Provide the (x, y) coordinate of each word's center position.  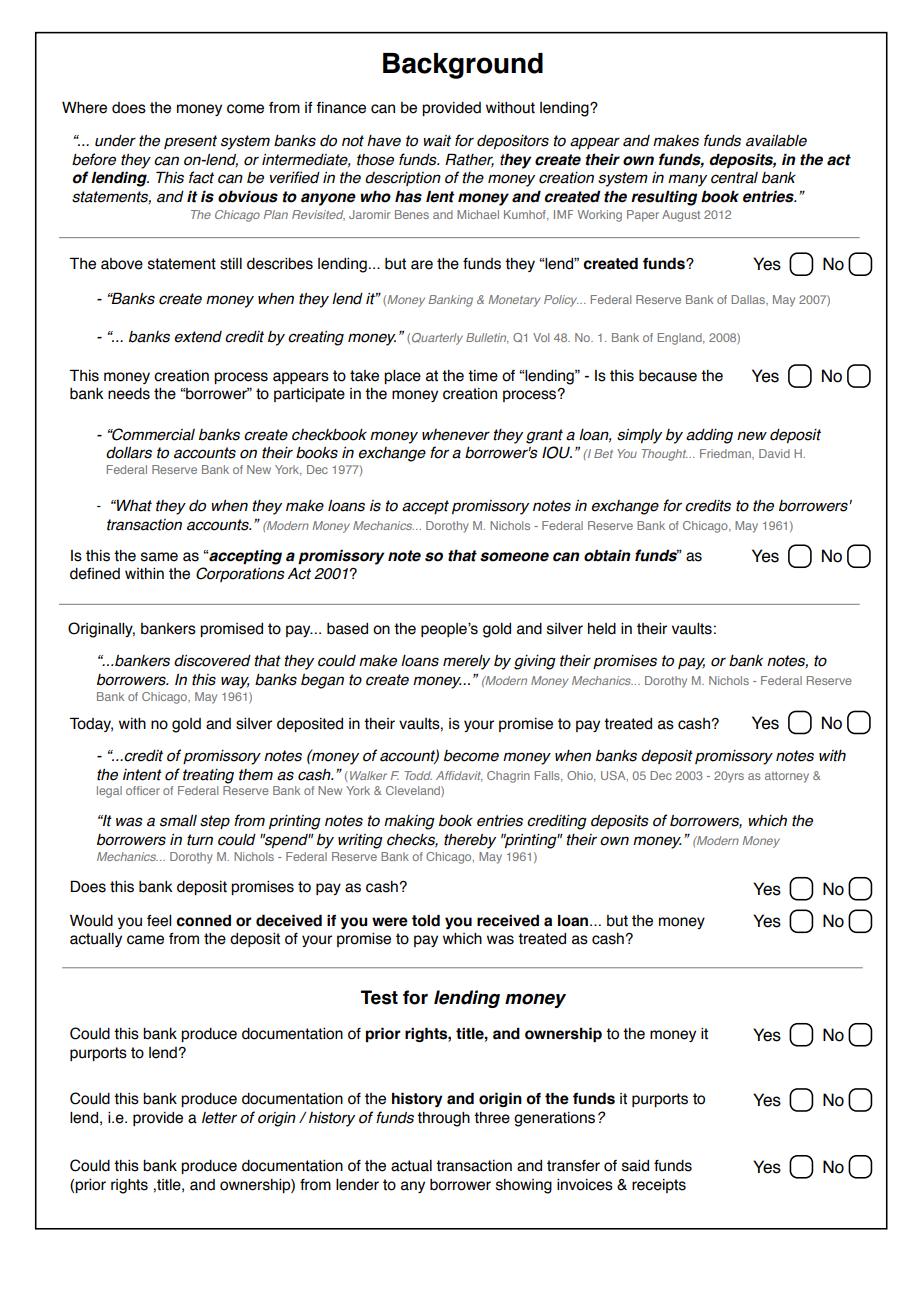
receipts (659, 1186)
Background (463, 66)
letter (219, 1118)
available (776, 141)
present (190, 142)
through (443, 1119)
